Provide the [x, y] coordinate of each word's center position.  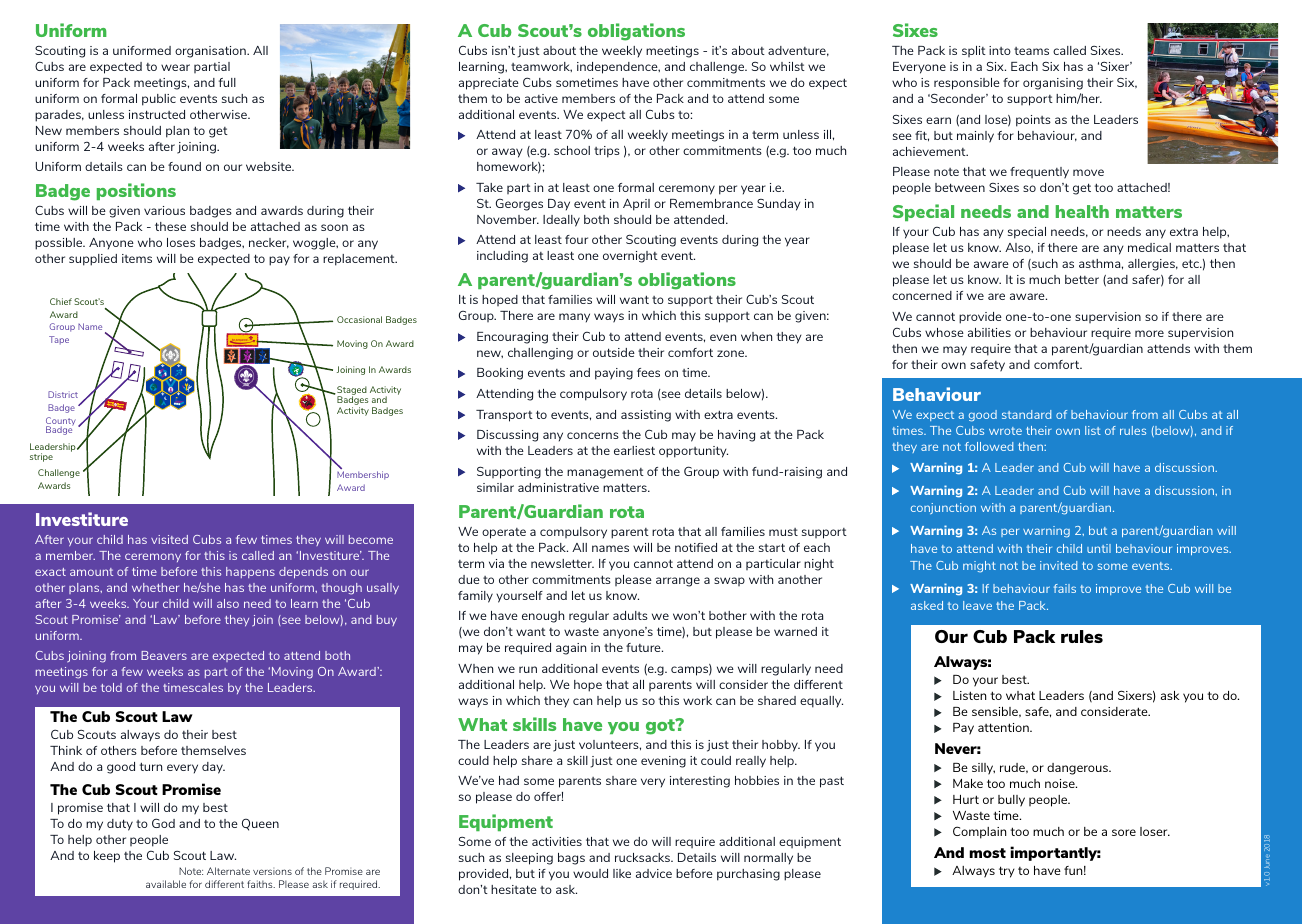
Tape [59, 340]
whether [155, 587]
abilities [989, 332]
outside [614, 352]
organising [1053, 84]
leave [977, 605]
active [541, 98]
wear [175, 67]
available [166, 884]
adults [630, 615]
